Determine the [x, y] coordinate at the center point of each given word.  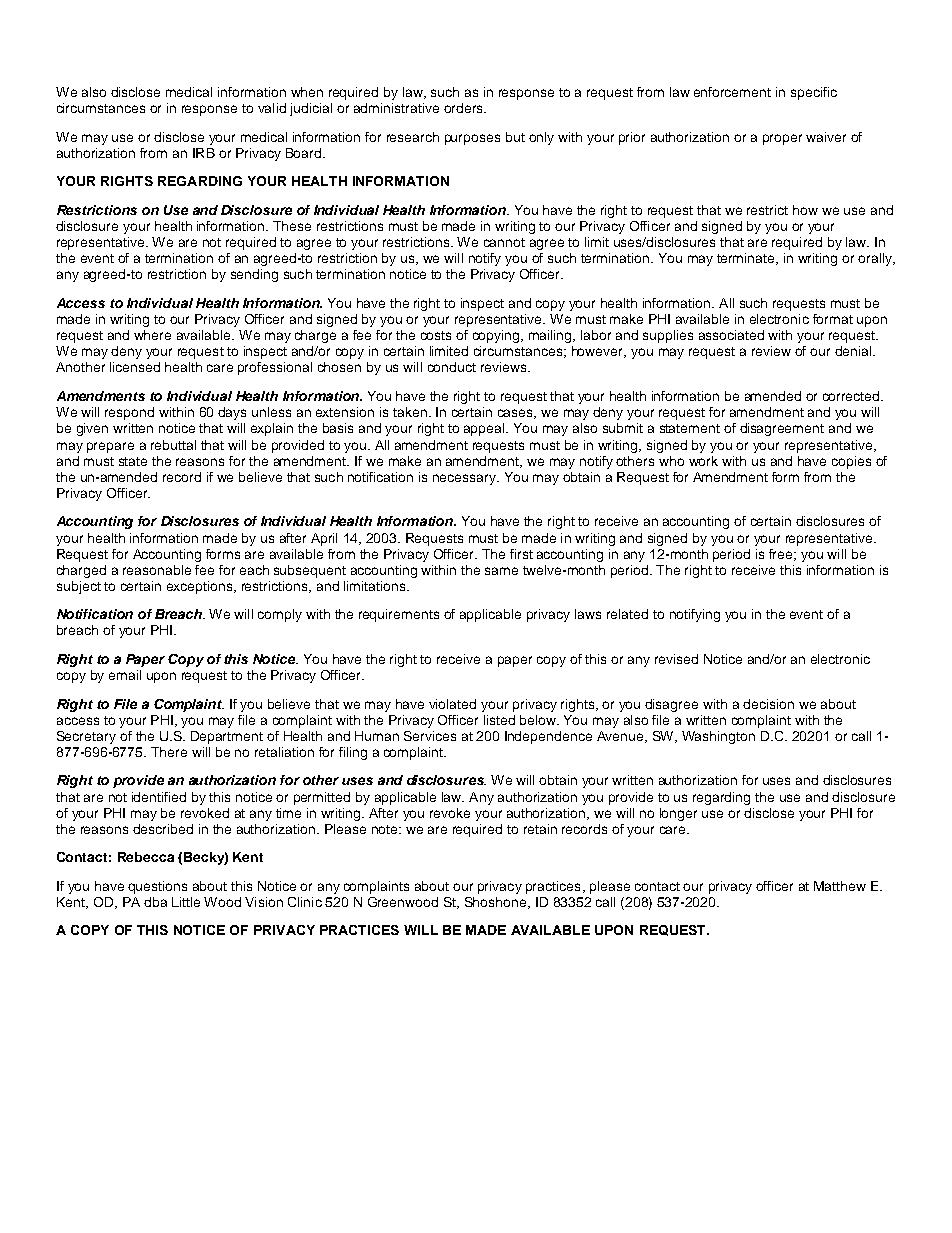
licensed [135, 367]
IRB [204, 153]
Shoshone [497, 903]
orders [464, 108]
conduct [452, 367]
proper [782, 139]
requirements [399, 615]
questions [157, 887]
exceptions [201, 587]
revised [676, 659]
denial [853, 351]
